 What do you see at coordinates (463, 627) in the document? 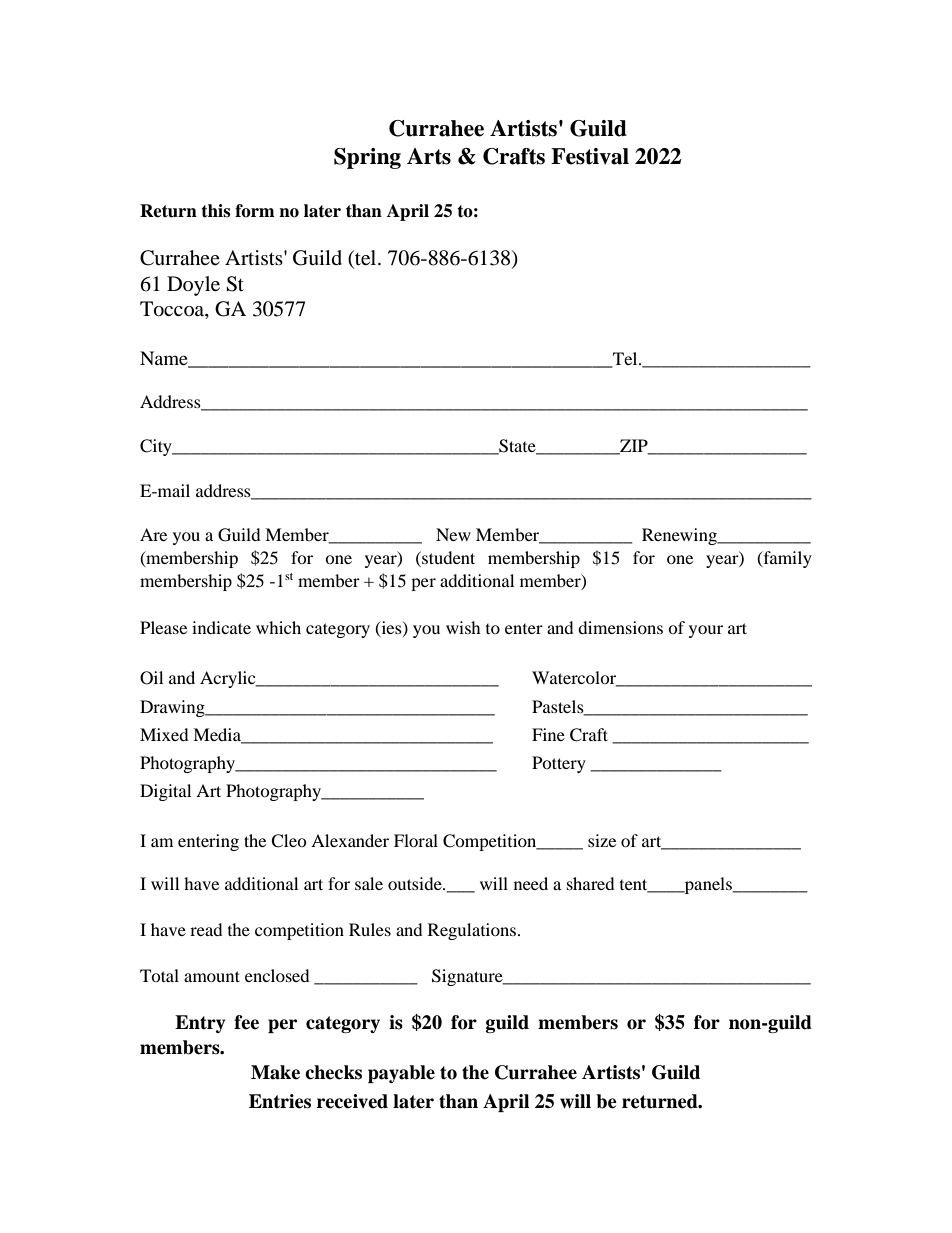
I see `wish` at bounding box center [463, 627].
